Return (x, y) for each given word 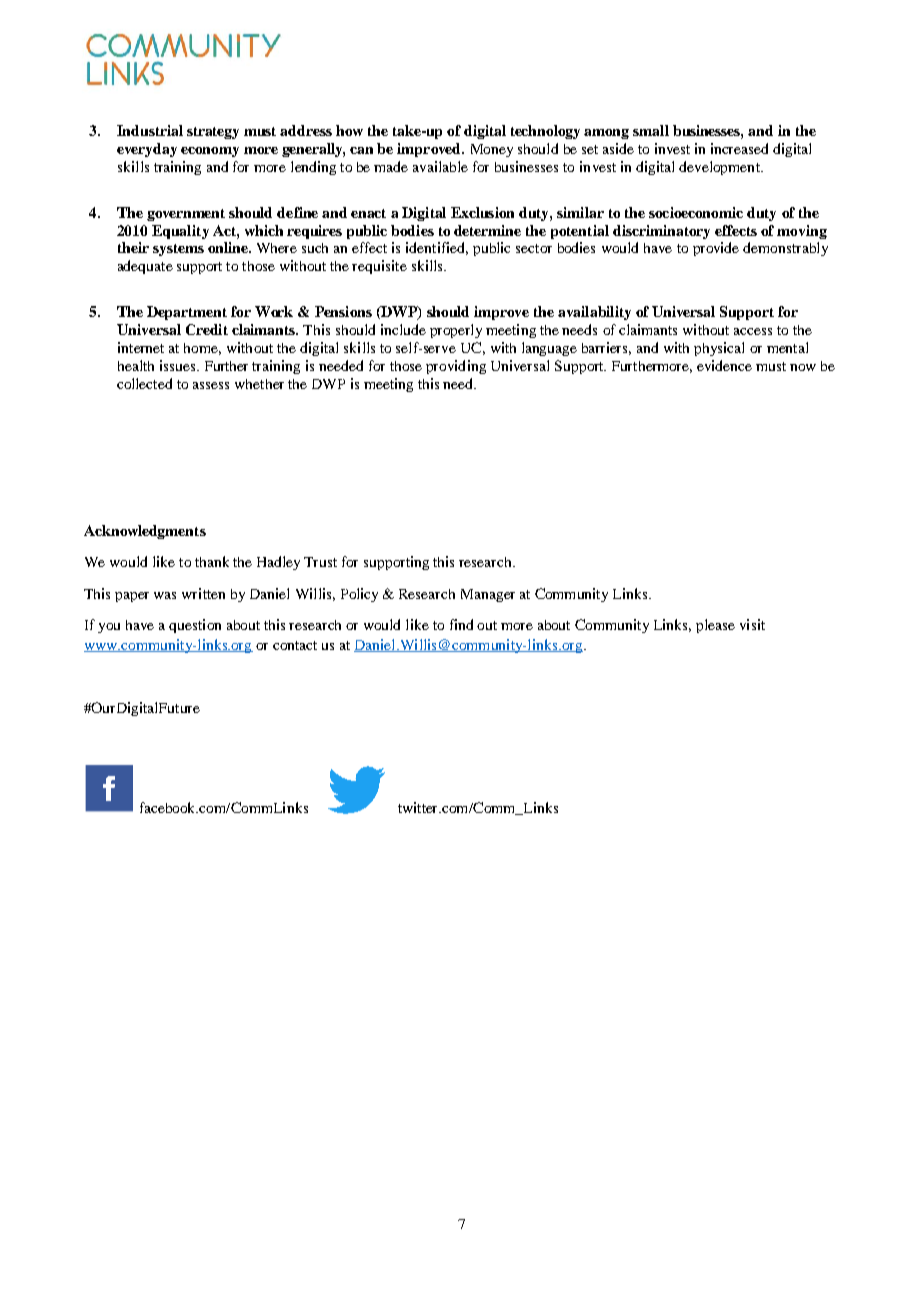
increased (739, 148)
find (461, 624)
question (195, 626)
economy (210, 152)
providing (456, 367)
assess (211, 385)
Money (492, 150)
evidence (724, 365)
